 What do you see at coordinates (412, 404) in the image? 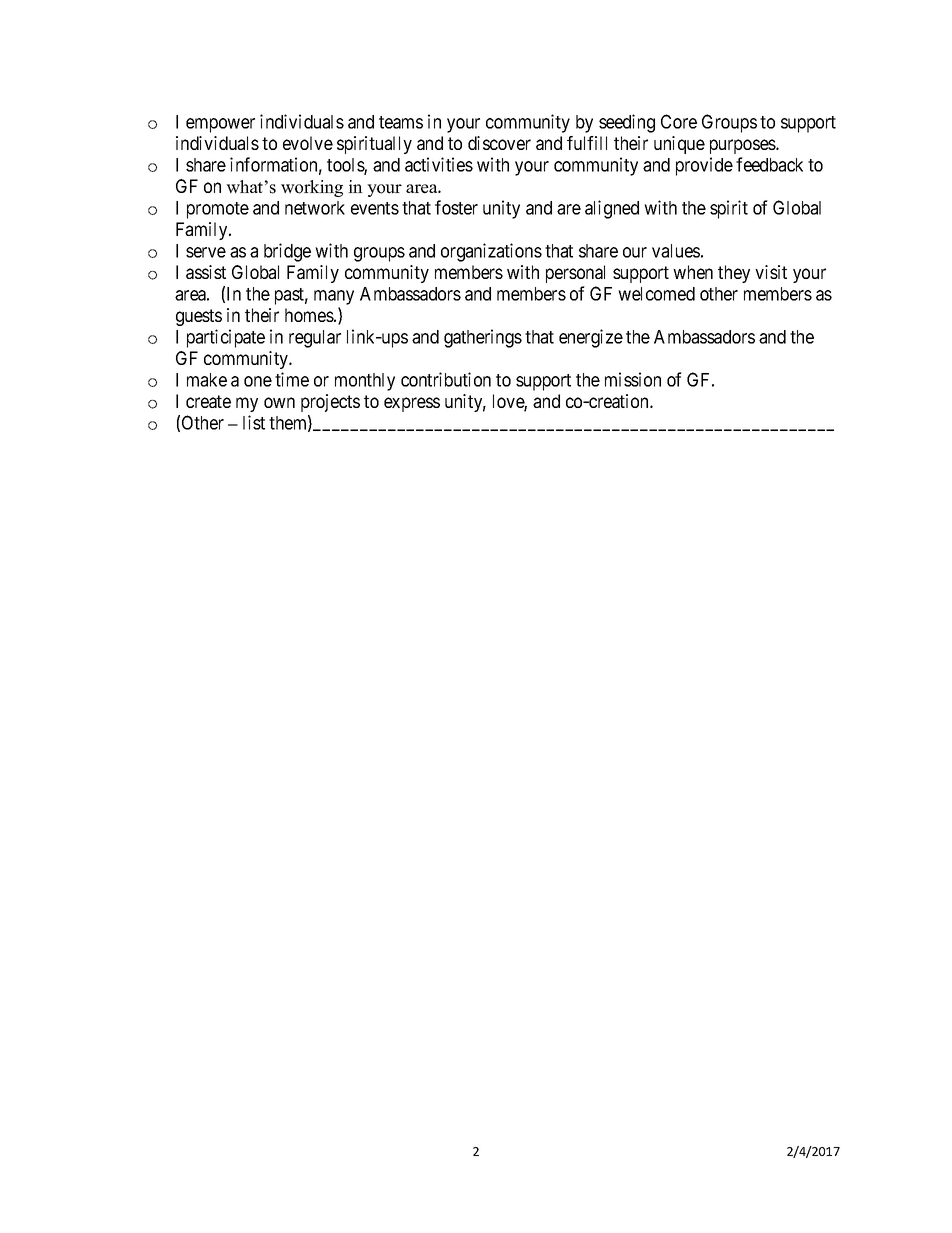
I see `express` at bounding box center [412, 404].
